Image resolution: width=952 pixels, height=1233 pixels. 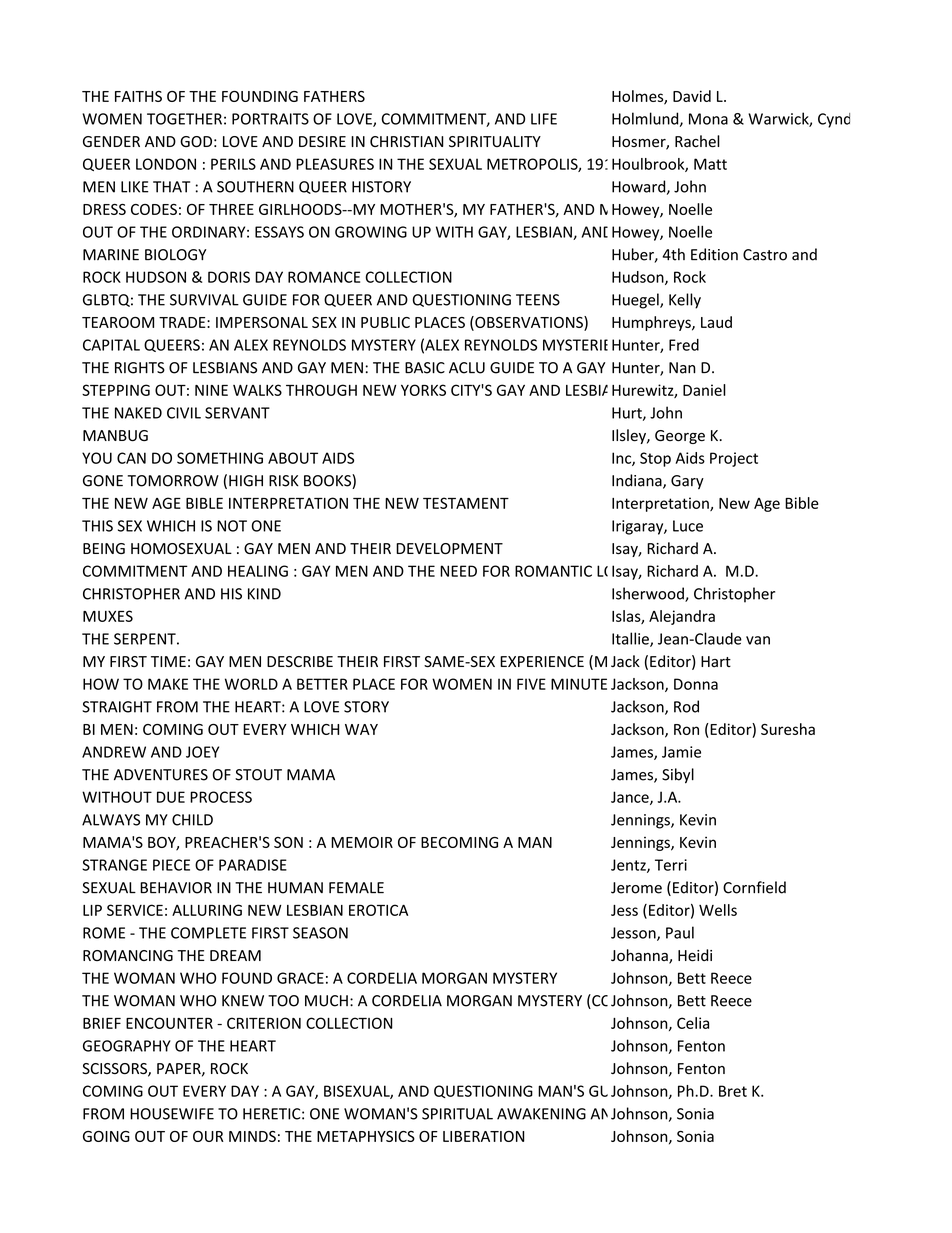 I want to click on TOGETHER, so click(x=184, y=119).
